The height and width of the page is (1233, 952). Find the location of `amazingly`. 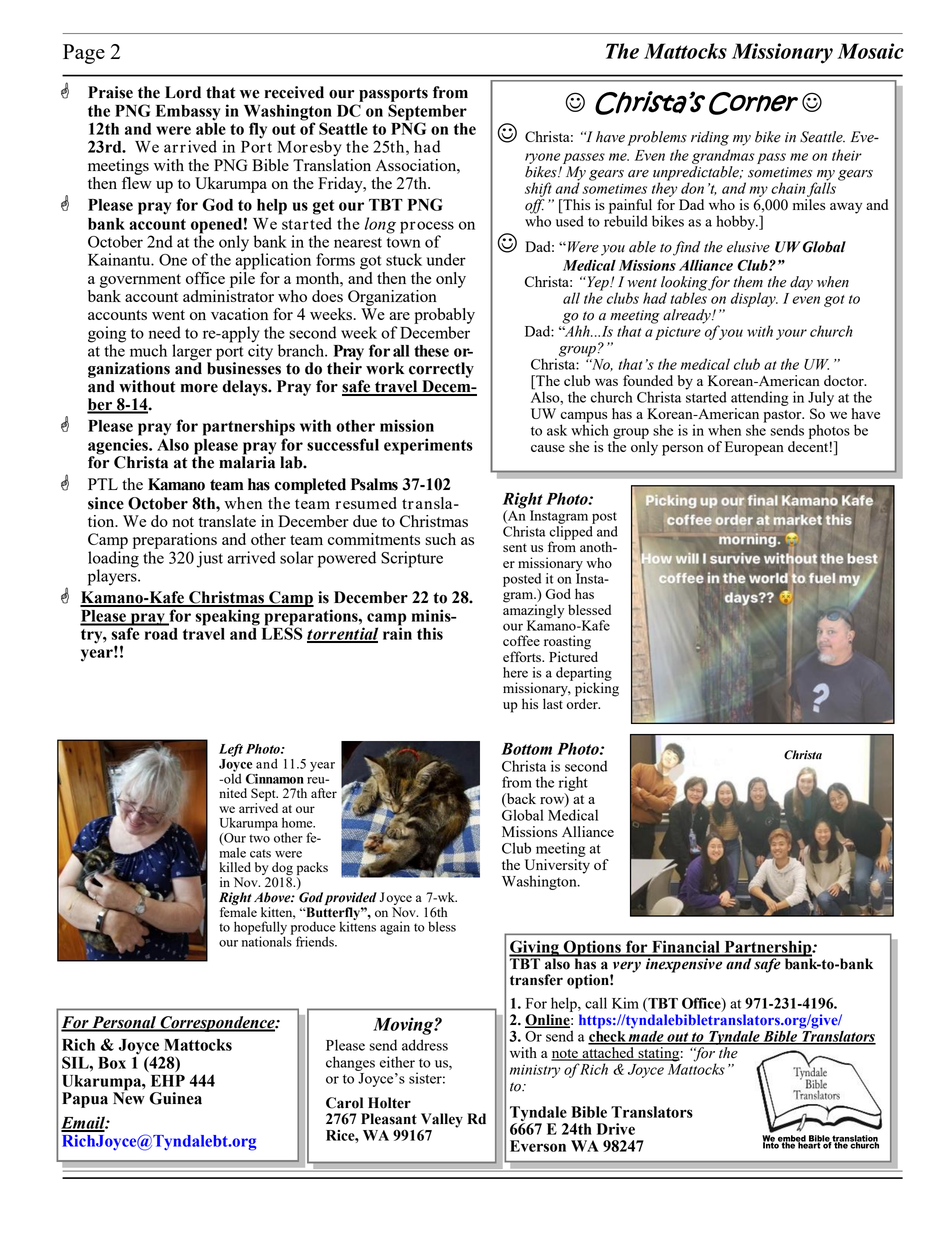

amazingly is located at coordinates (533, 611).
